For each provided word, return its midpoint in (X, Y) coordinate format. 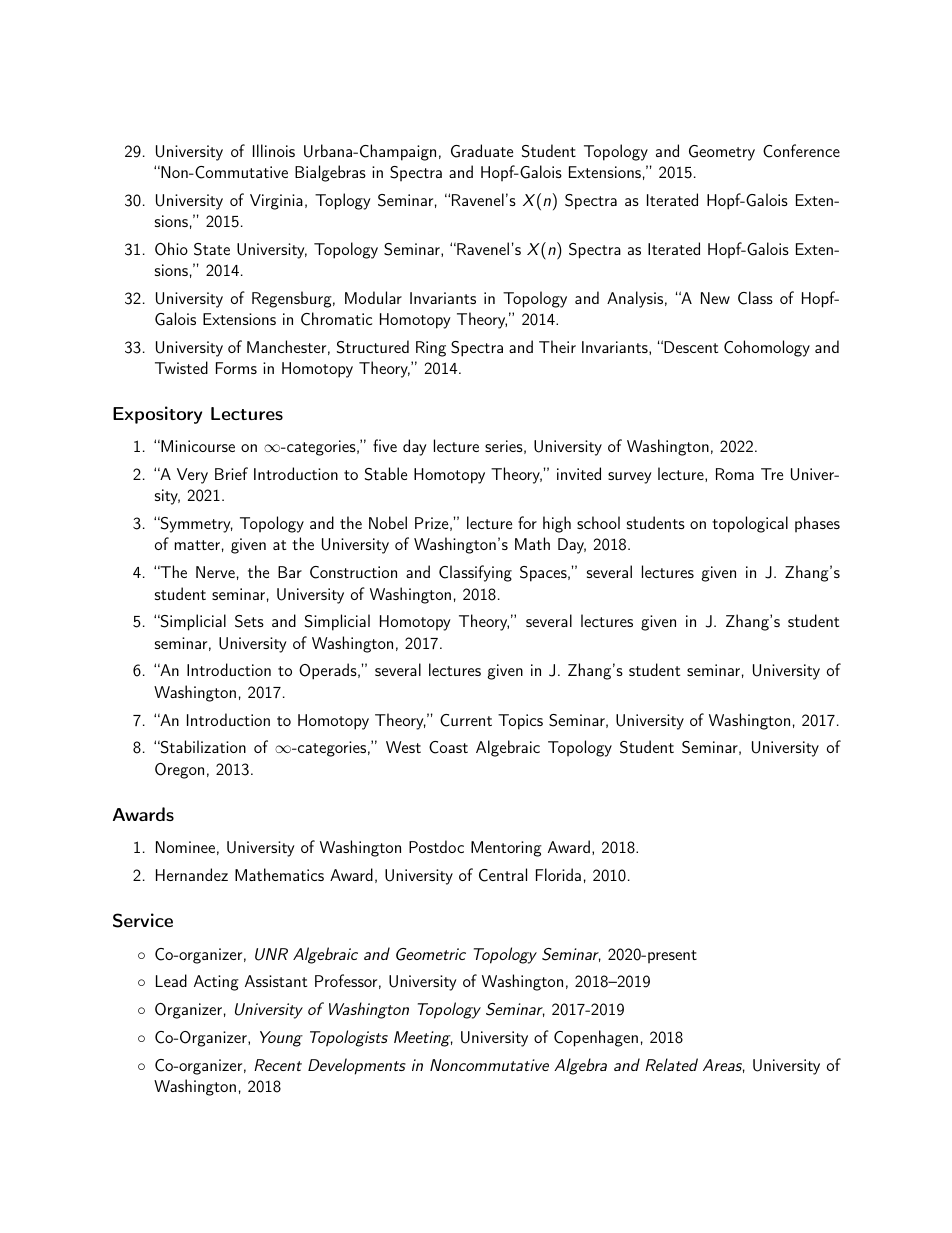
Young (281, 1039)
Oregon (179, 771)
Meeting (423, 1039)
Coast (448, 747)
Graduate (482, 151)
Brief (231, 473)
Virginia (276, 202)
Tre (772, 474)
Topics (520, 722)
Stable (386, 474)
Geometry (722, 153)
